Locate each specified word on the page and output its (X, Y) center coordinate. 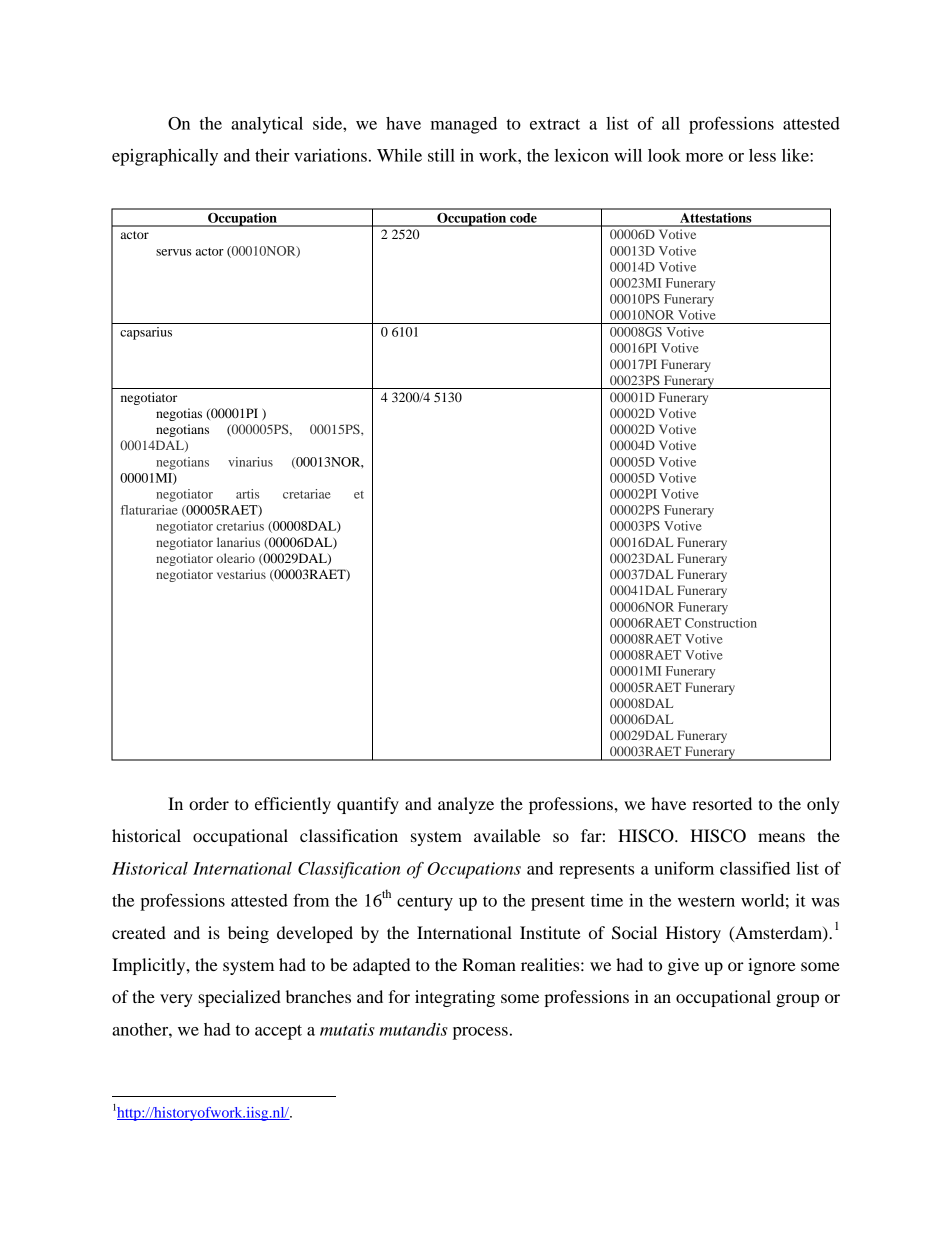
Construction (721, 623)
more (704, 157)
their (272, 155)
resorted (722, 803)
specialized (239, 998)
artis (247, 494)
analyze (466, 805)
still (441, 155)
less (762, 155)
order (209, 803)
